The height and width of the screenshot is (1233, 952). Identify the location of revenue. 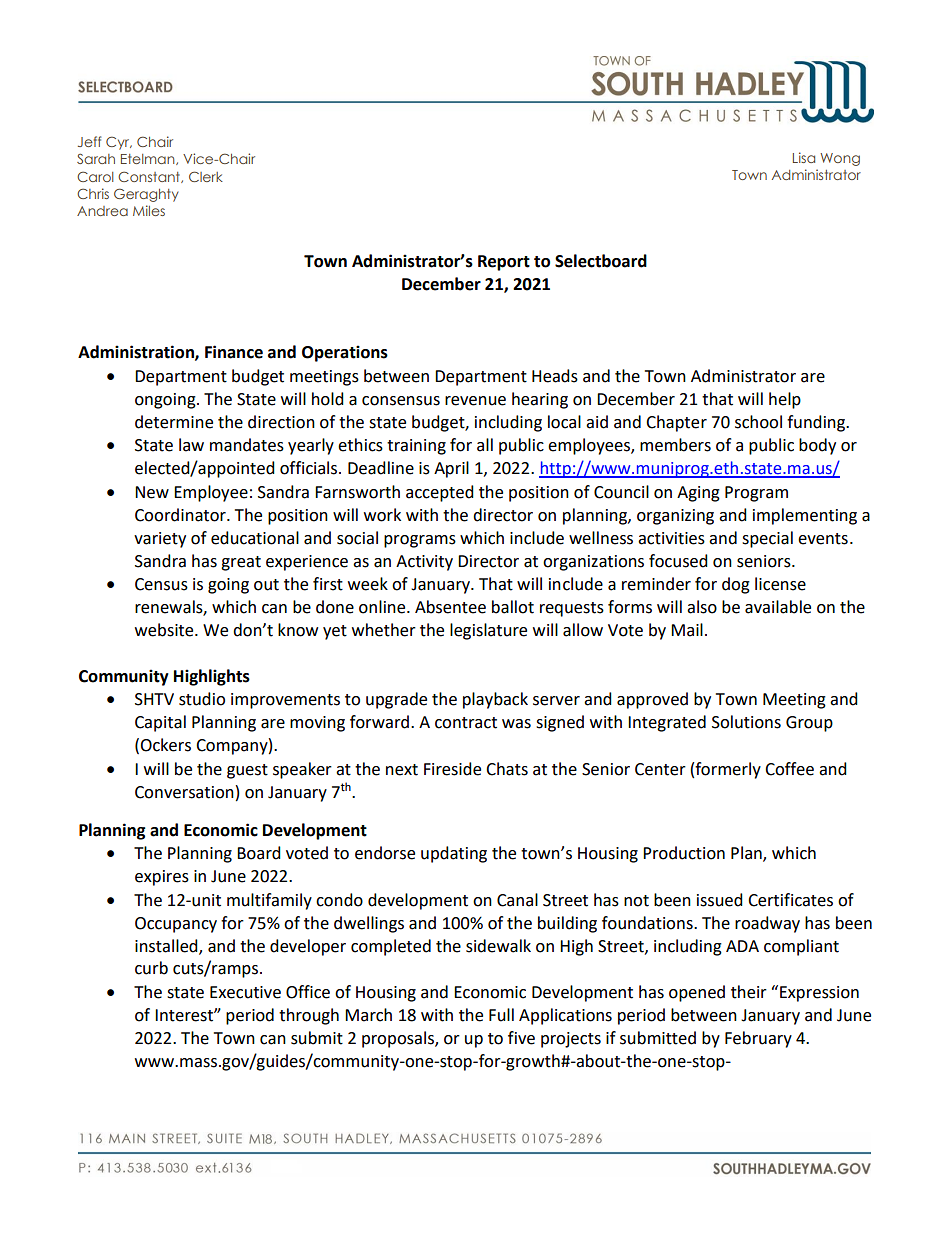
(475, 401).
